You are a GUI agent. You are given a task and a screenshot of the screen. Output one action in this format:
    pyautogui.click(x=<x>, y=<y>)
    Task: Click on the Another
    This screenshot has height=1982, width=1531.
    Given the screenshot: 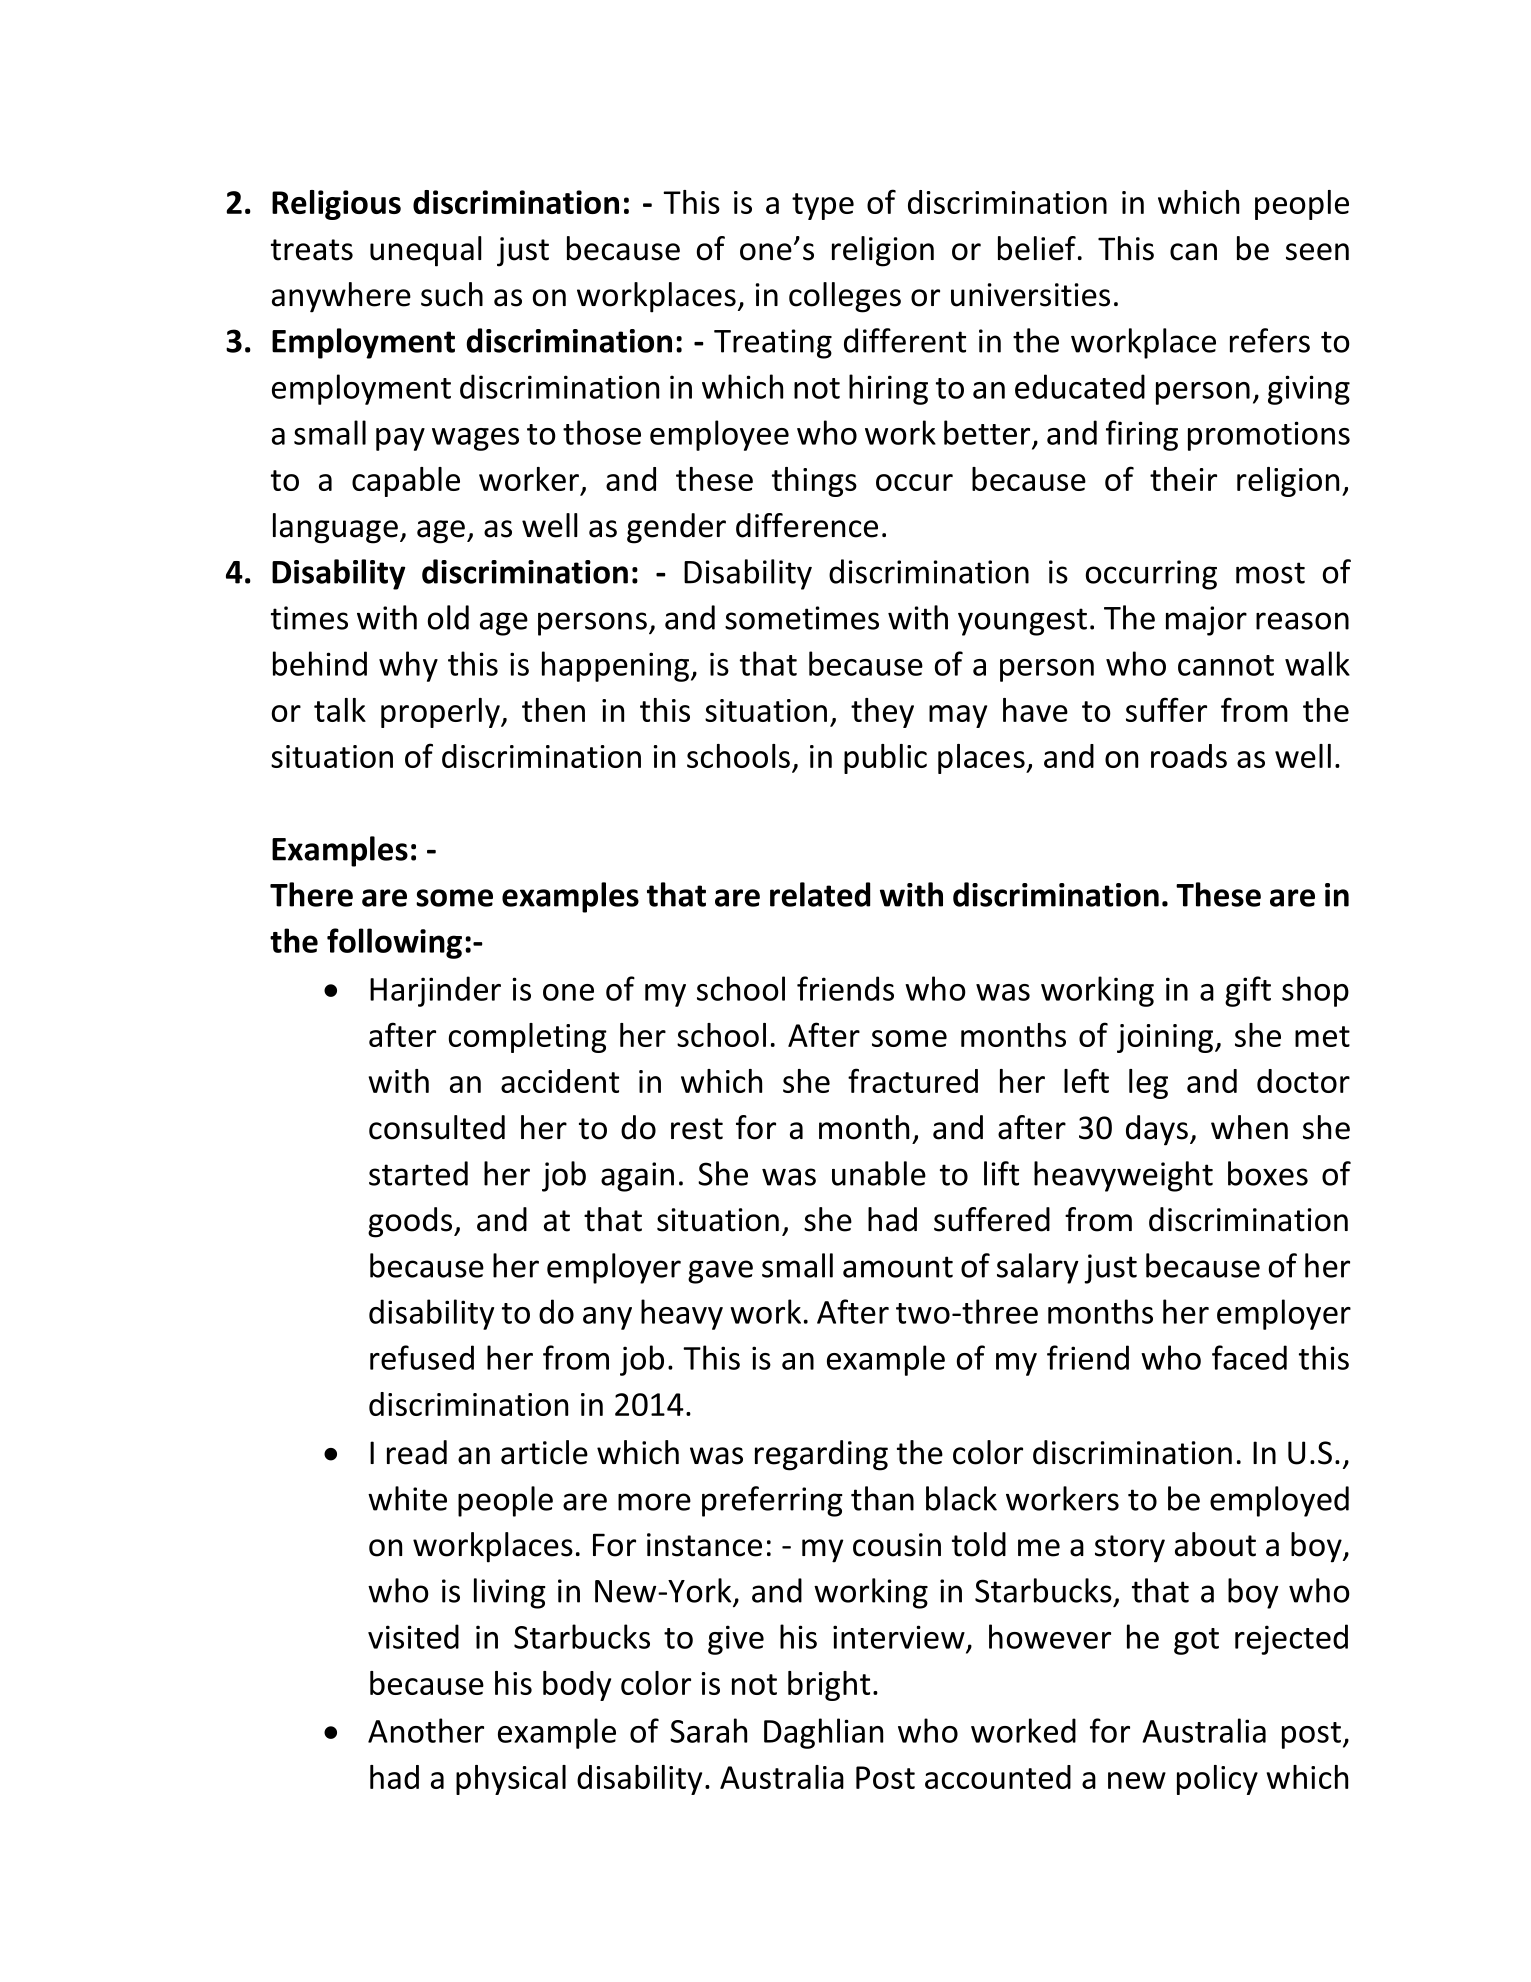 What is the action you would take?
    pyautogui.click(x=426, y=1730)
